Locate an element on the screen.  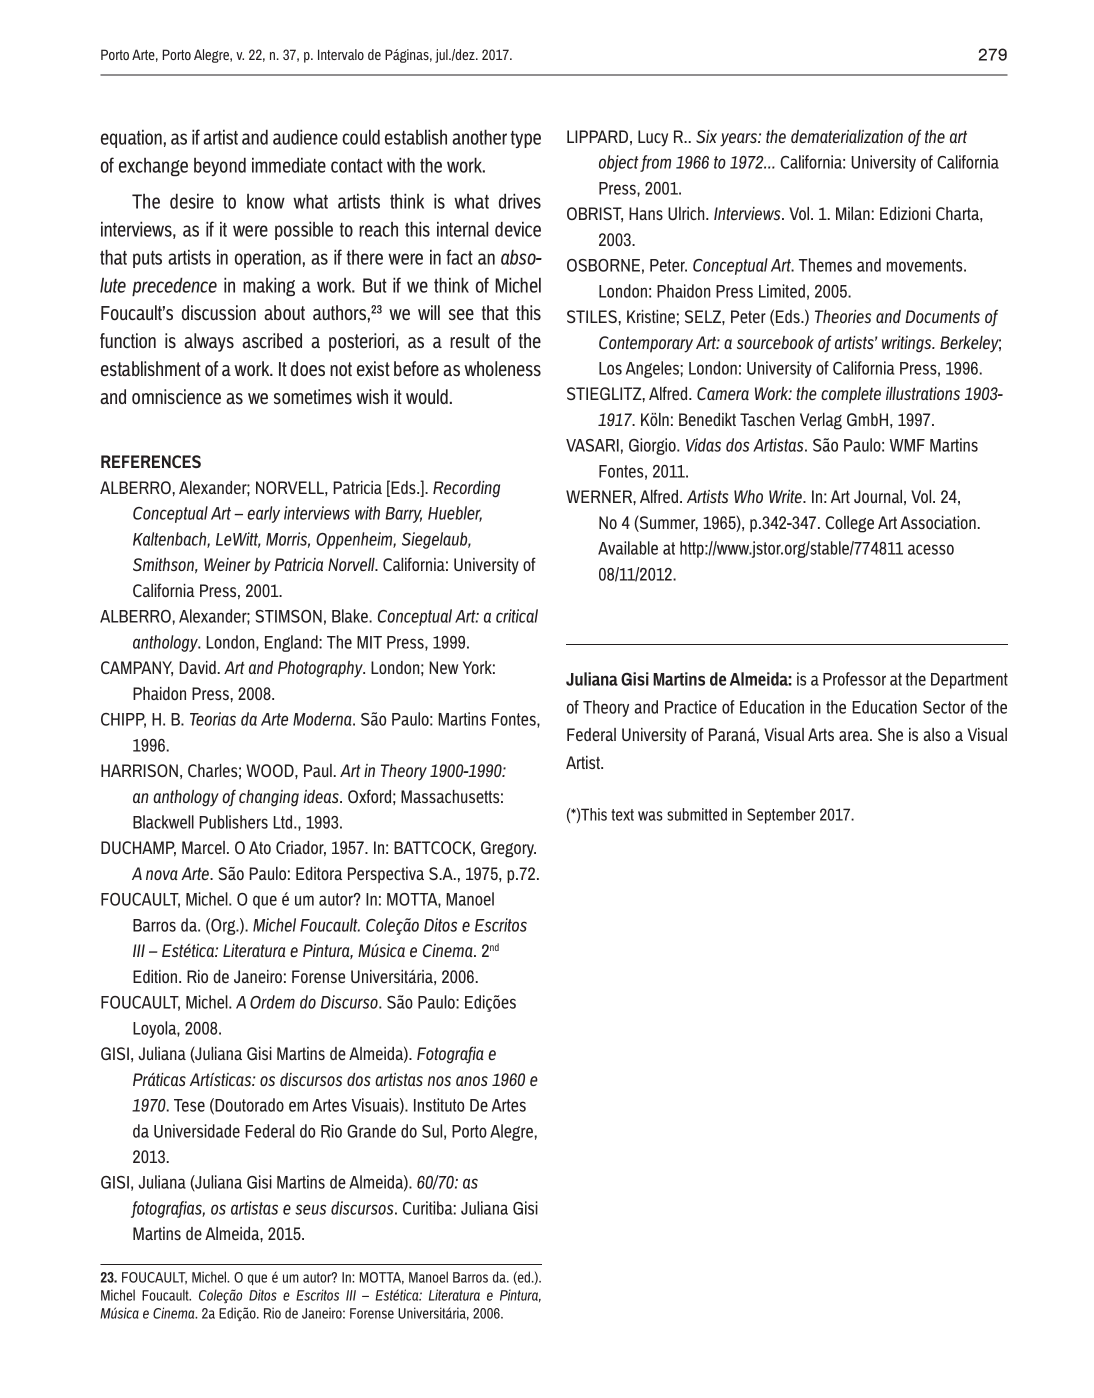
seus is located at coordinates (310, 1209).
